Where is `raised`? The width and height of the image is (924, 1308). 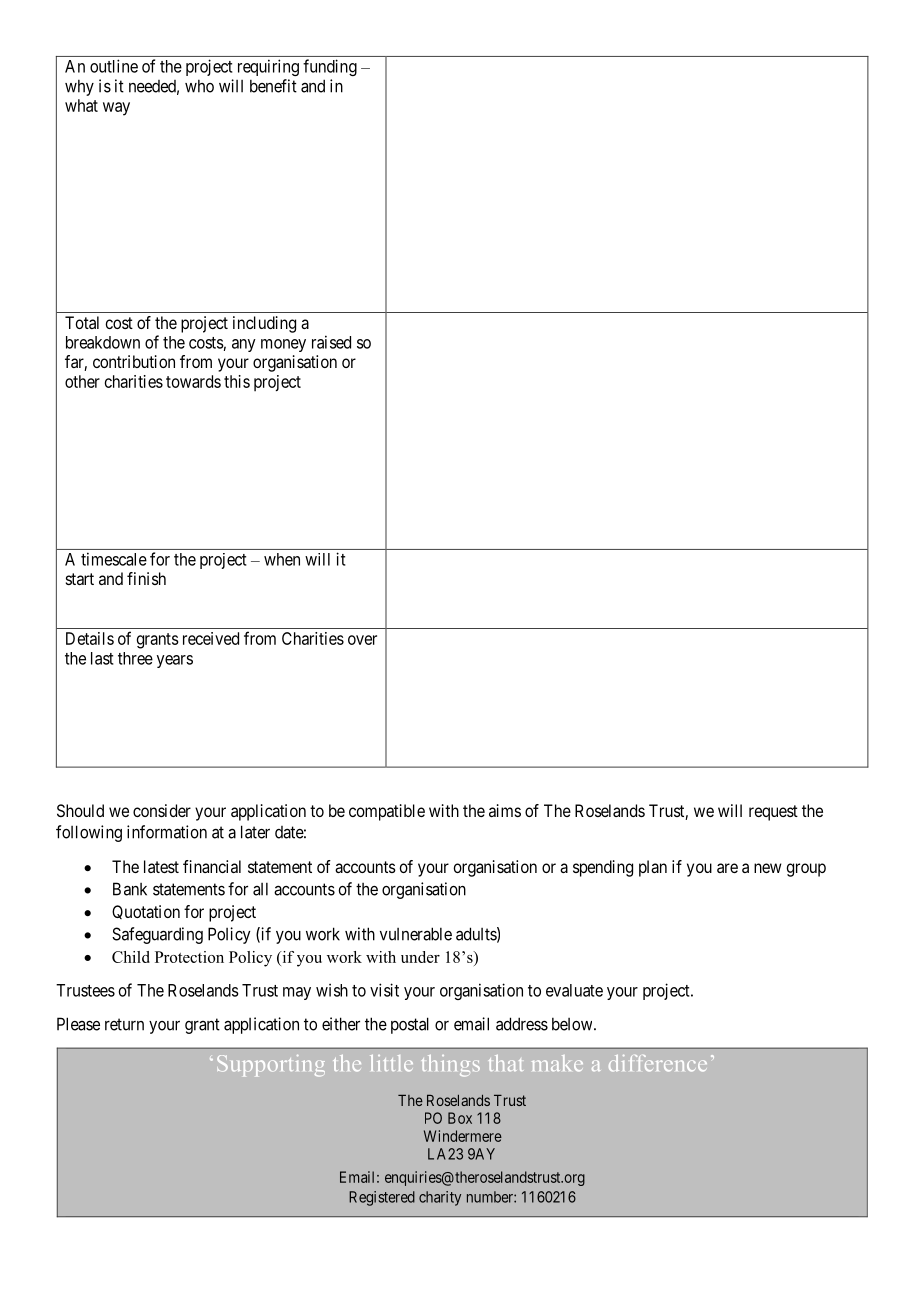
raised is located at coordinates (331, 342).
